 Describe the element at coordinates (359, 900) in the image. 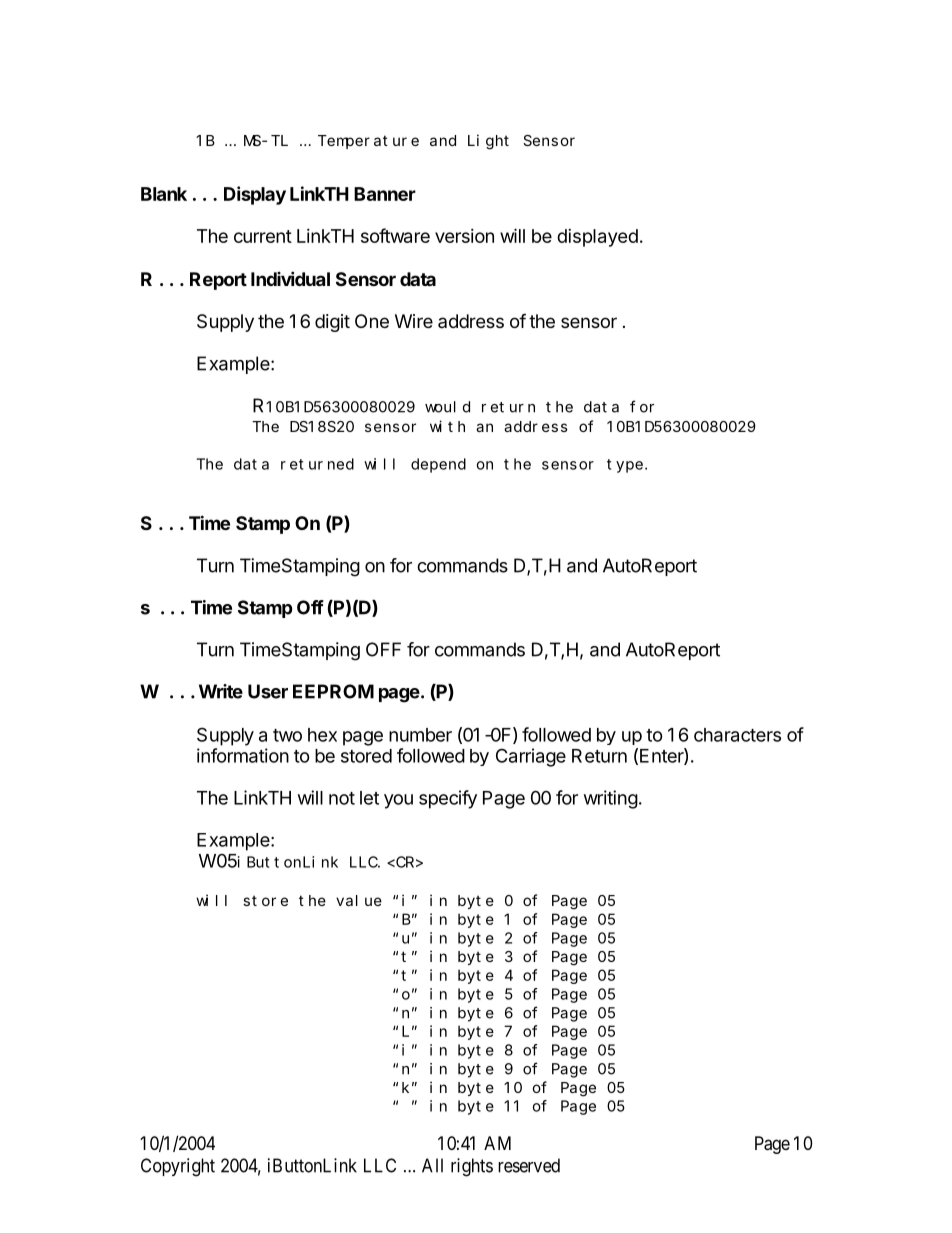

I see `value` at that location.
